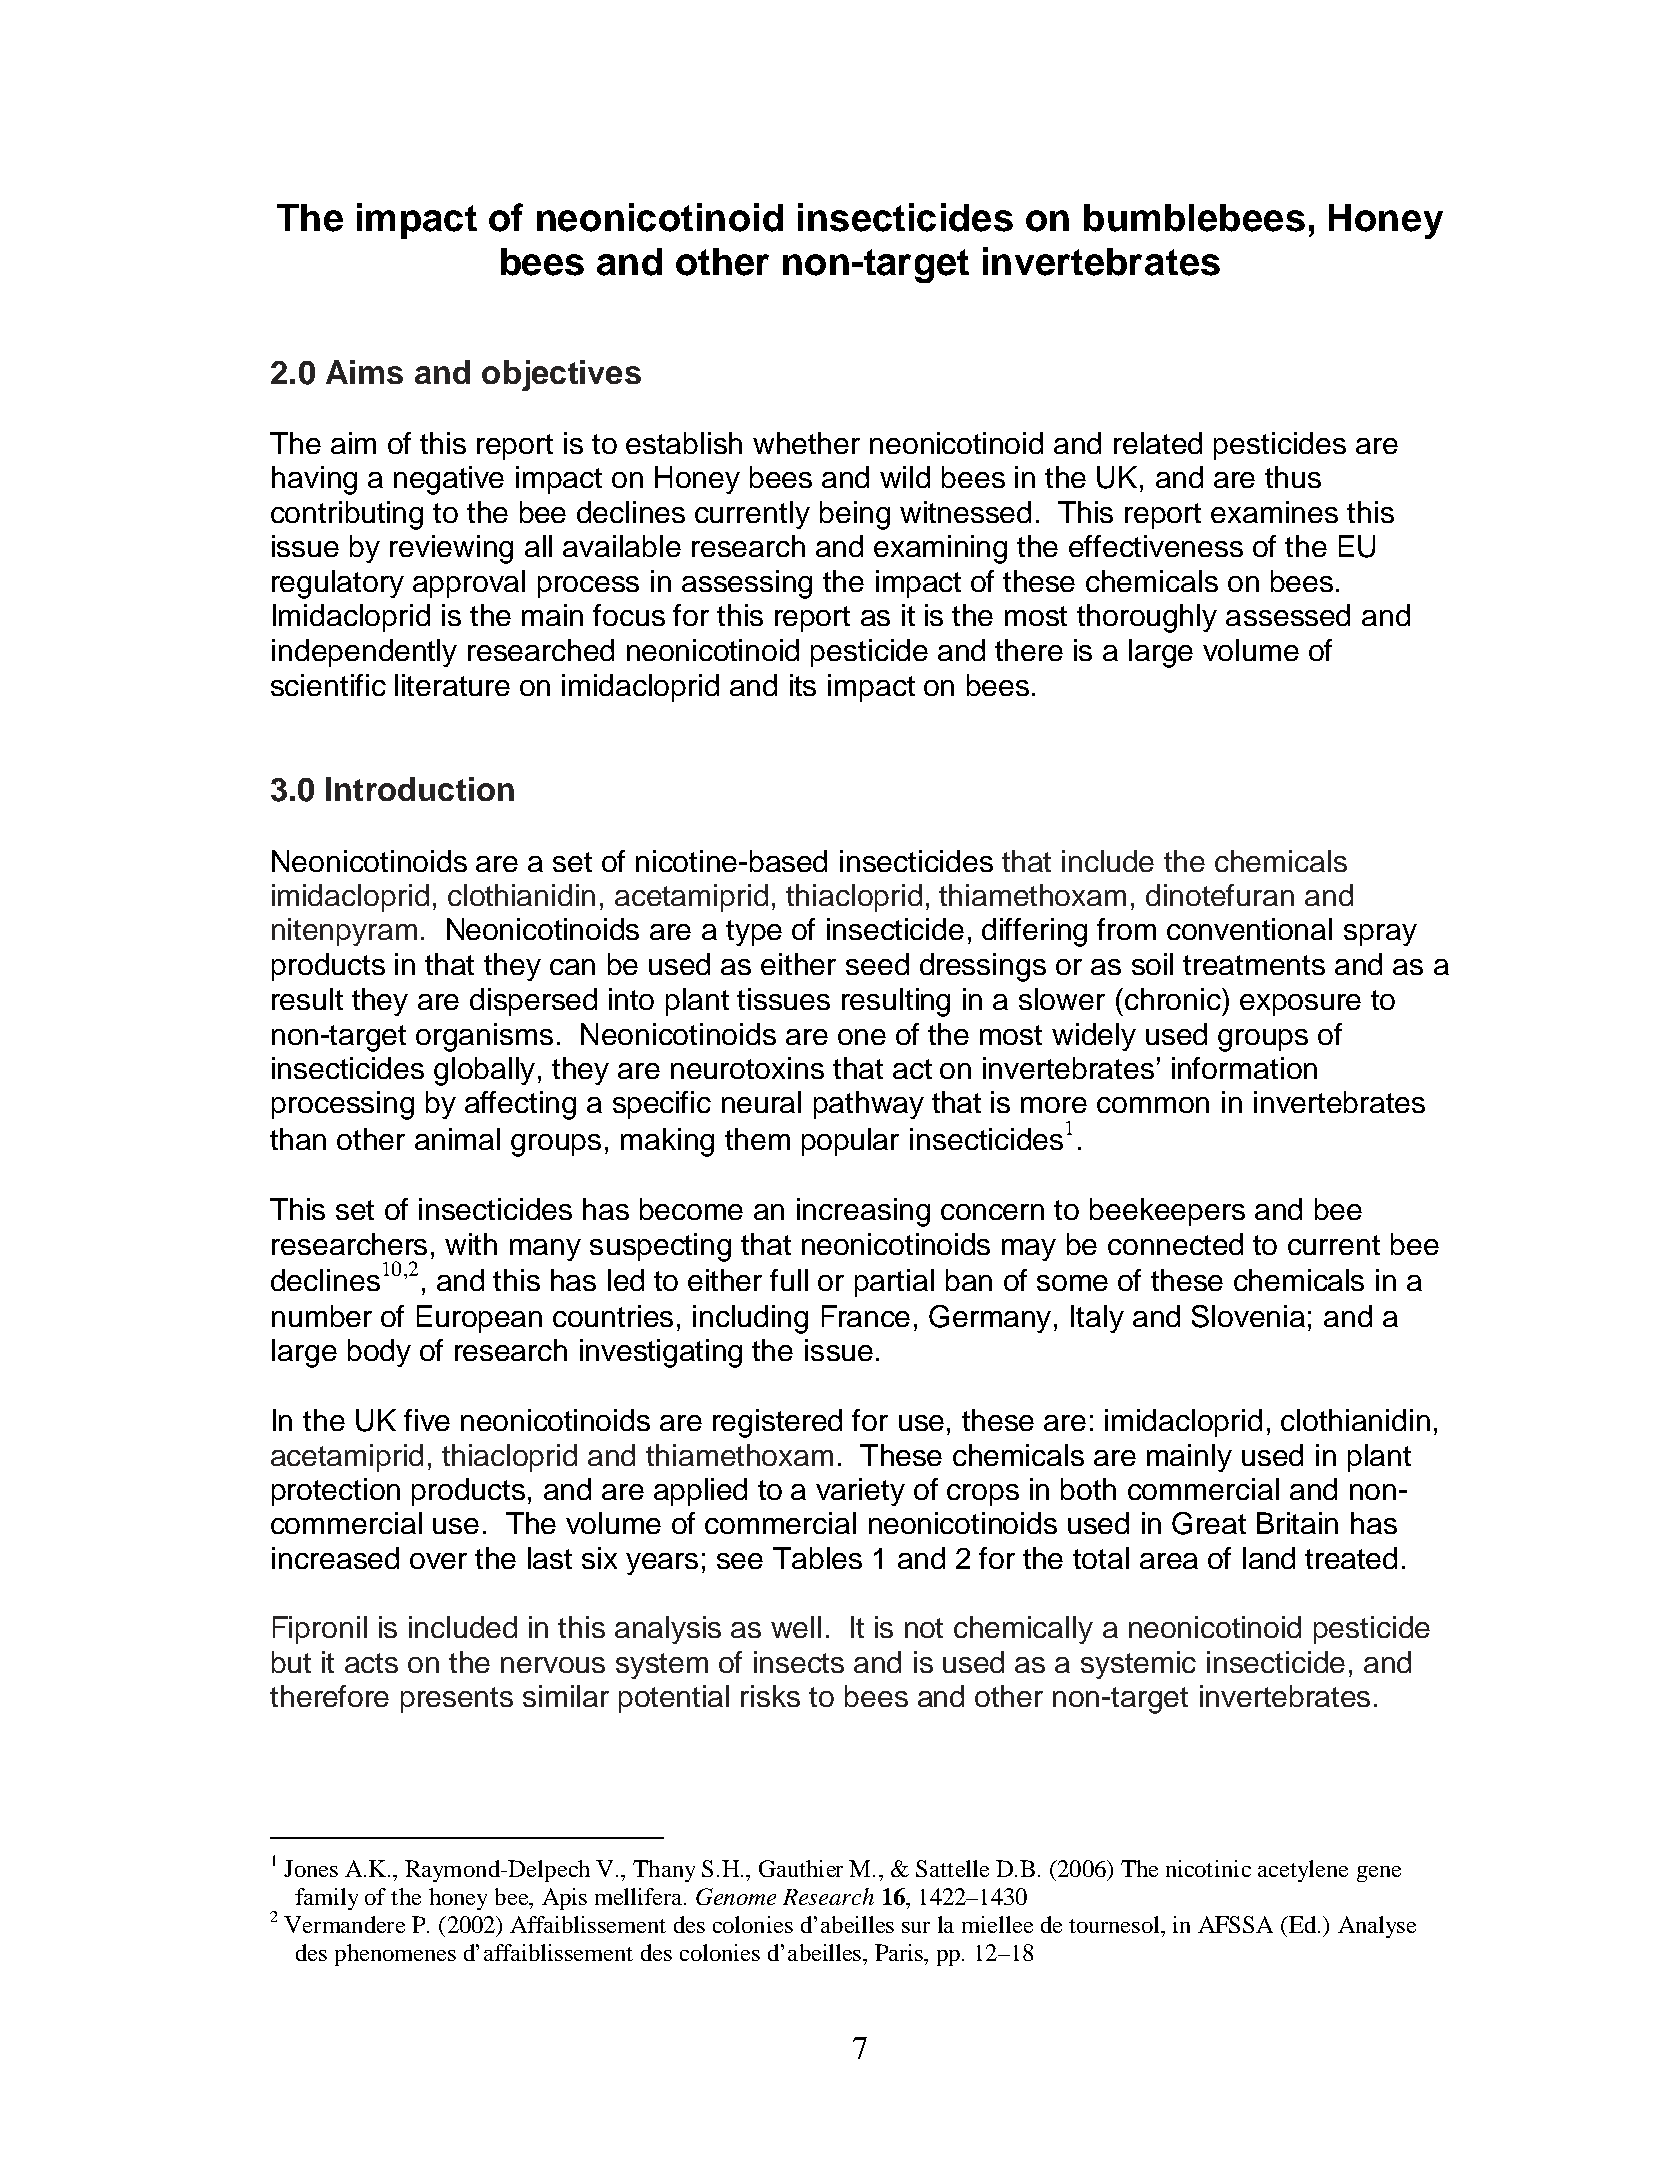 The width and height of the screenshot is (1672, 2164). Describe the element at coordinates (326, 1899) in the screenshot. I see `family` at that location.
